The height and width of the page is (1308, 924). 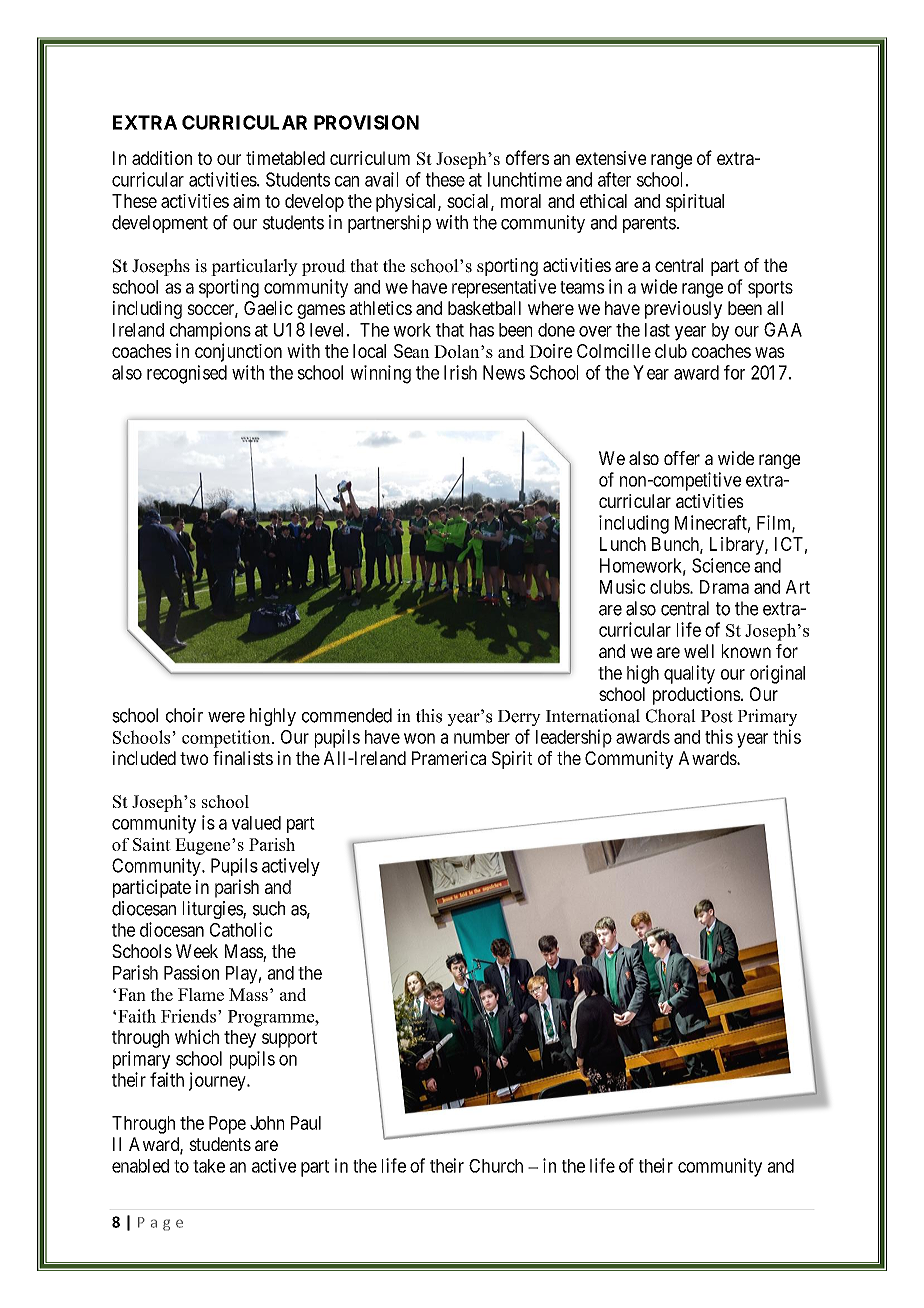 What do you see at coordinates (306, 1123) in the page?
I see `Paul` at bounding box center [306, 1123].
